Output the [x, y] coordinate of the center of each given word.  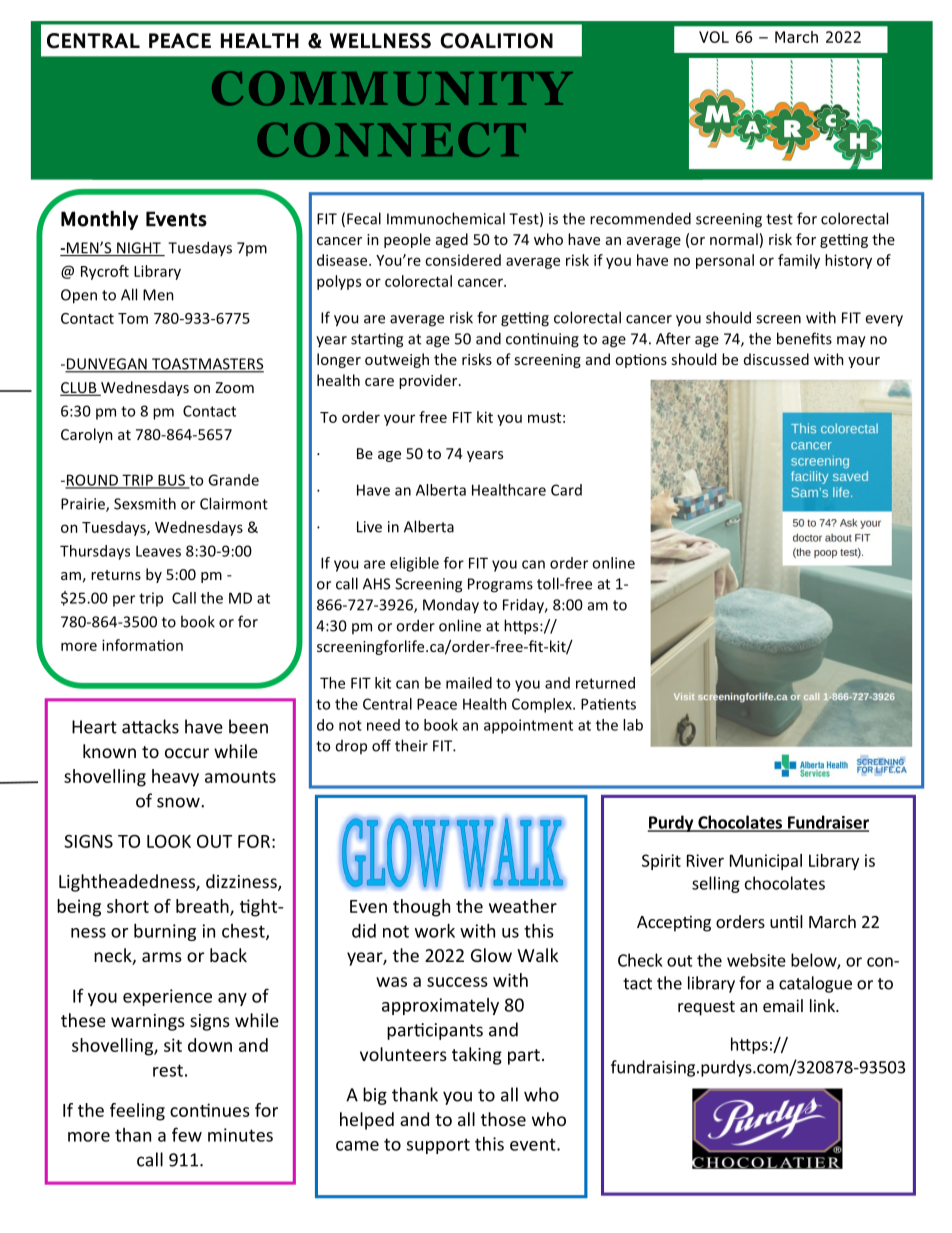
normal [734, 239]
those [503, 1119]
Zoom [234, 387]
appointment [528, 726]
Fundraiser [827, 823]
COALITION [496, 41]
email [783, 1005]
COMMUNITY [392, 88]
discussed [776, 359]
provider [429, 381]
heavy [175, 778]
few [187, 1134]
